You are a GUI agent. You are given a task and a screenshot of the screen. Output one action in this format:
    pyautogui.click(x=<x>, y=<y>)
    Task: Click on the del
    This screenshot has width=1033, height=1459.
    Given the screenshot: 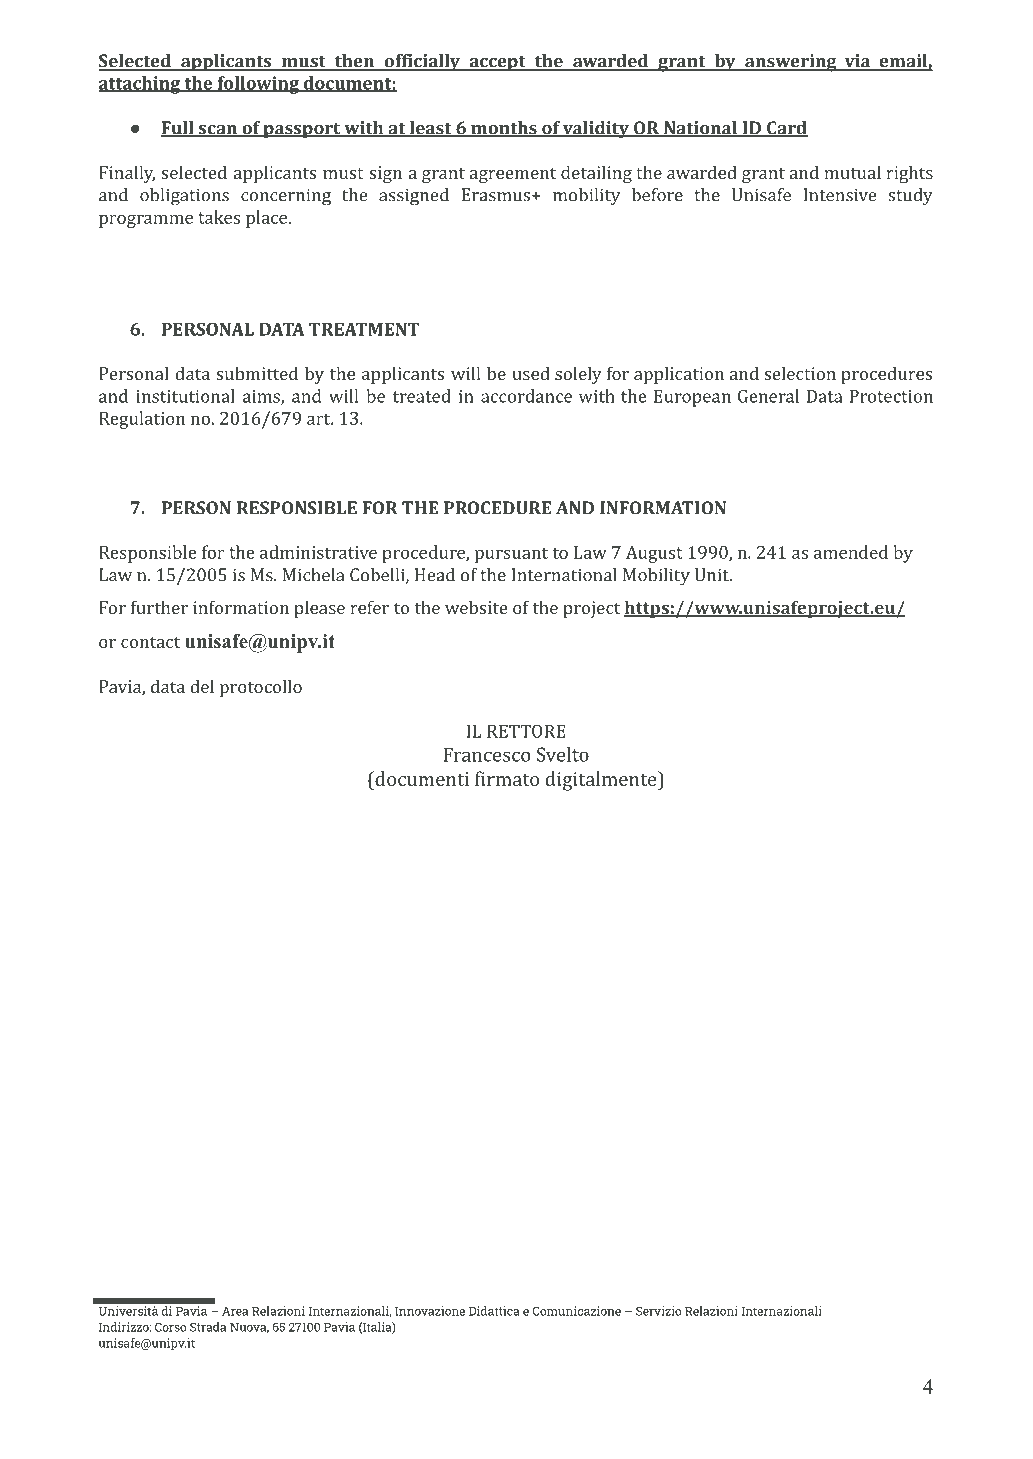 What is the action you would take?
    pyautogui.click(x=202, y=686)
